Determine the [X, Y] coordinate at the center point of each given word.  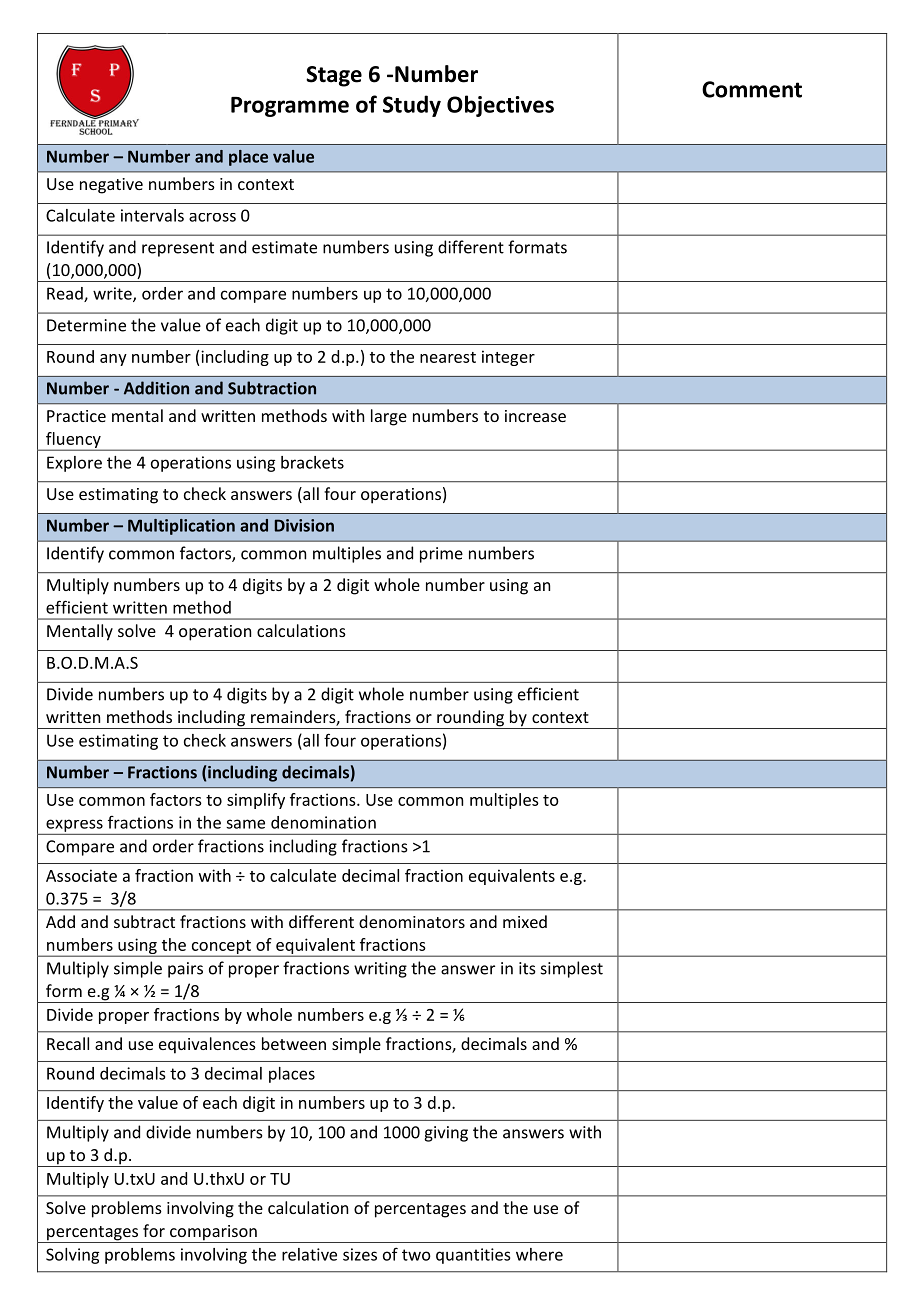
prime [441, 555]
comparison [213, 1234]
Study [412, 106]
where [539, 1254]
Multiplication [181, 527]
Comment [752, 89]
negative [111, 186]
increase [535, 416]
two [416, 1255]
